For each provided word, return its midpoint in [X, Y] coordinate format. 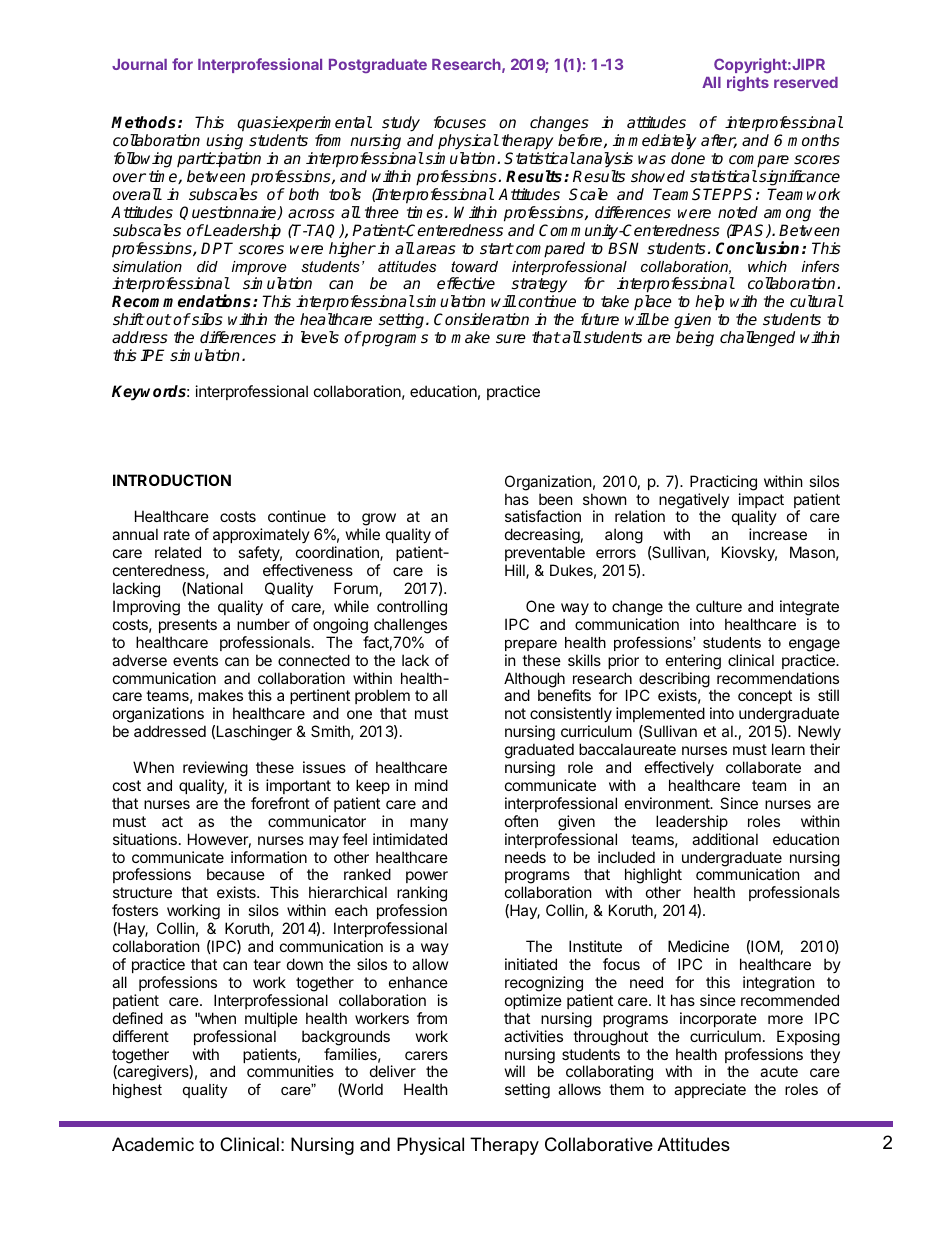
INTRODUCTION [172, 480]
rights [748, 83]
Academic [153, 1144]
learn [788, 749]
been [556, 499]
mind [431, 785]
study [401, 125]
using [224, 143]
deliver [393, 1071]
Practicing [723, 483]
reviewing [215, 769]
